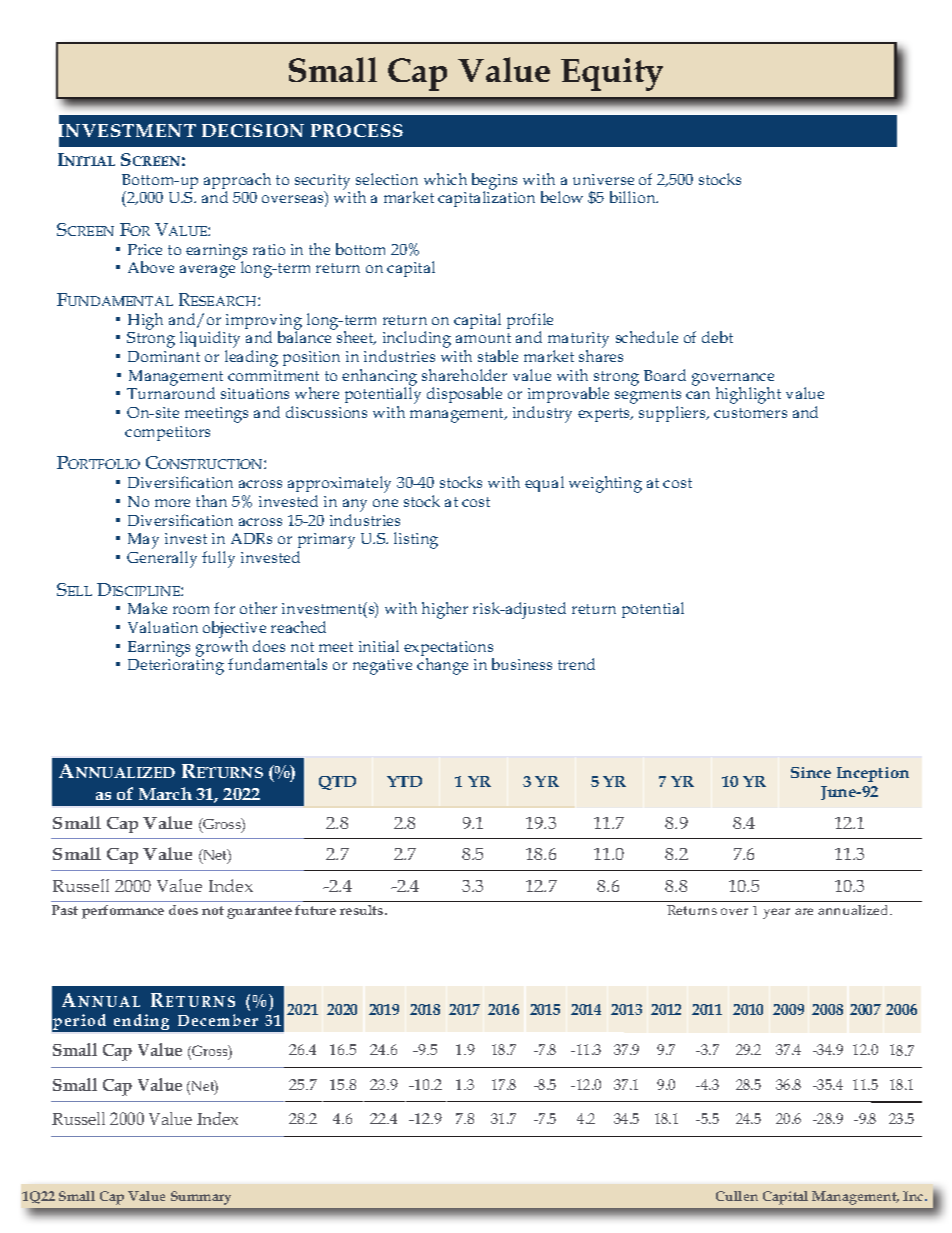  I want to click on competitors, so click(167, 433).
